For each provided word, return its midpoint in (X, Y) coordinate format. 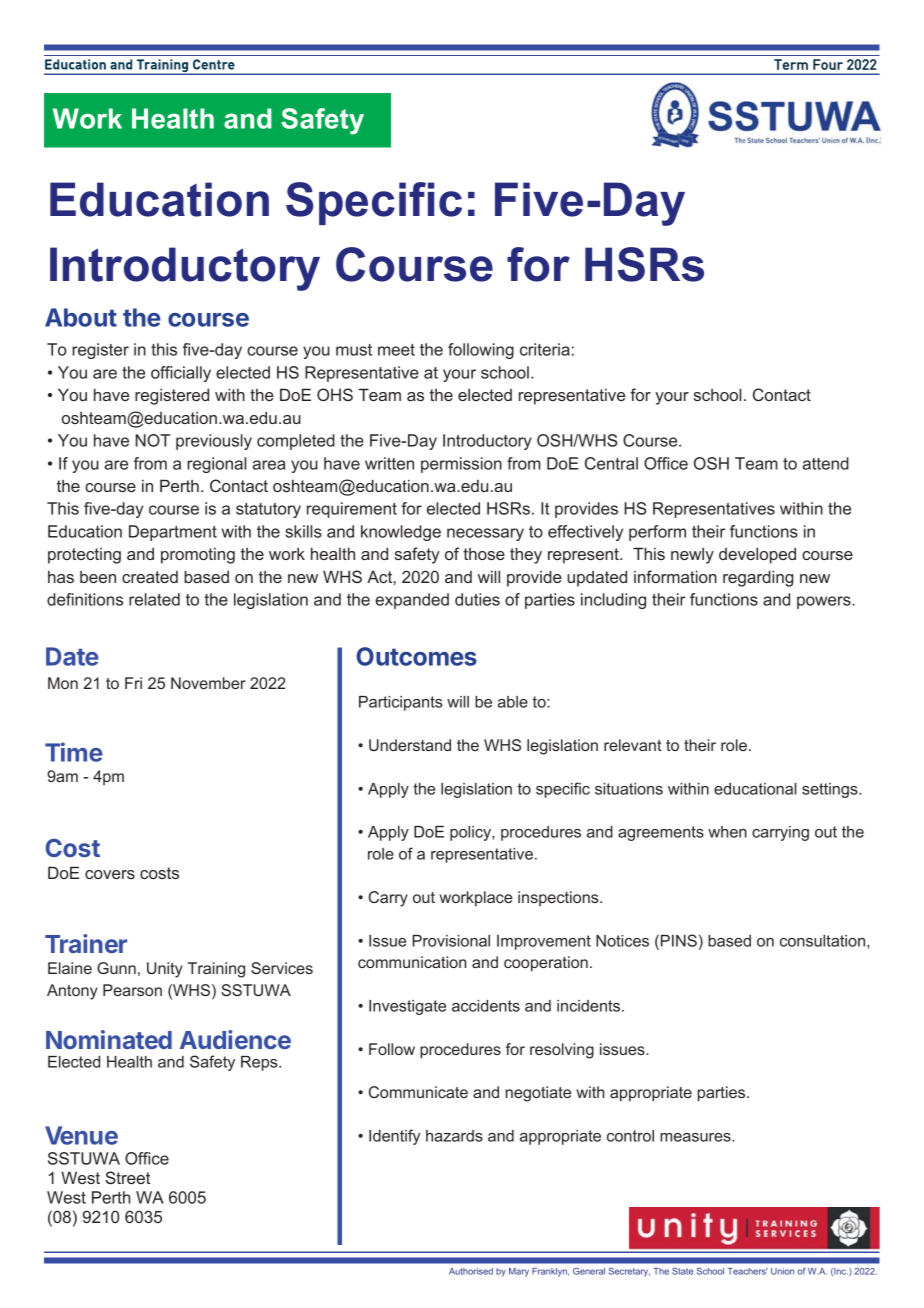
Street (127, 1177)
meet (396, 350)
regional (216, 465)
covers (110, 874)
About (81, 317)
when (727, 832)
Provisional (451, 941)
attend (826, 463)
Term (791, 64)
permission (461, 465)
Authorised (471, 1271)
